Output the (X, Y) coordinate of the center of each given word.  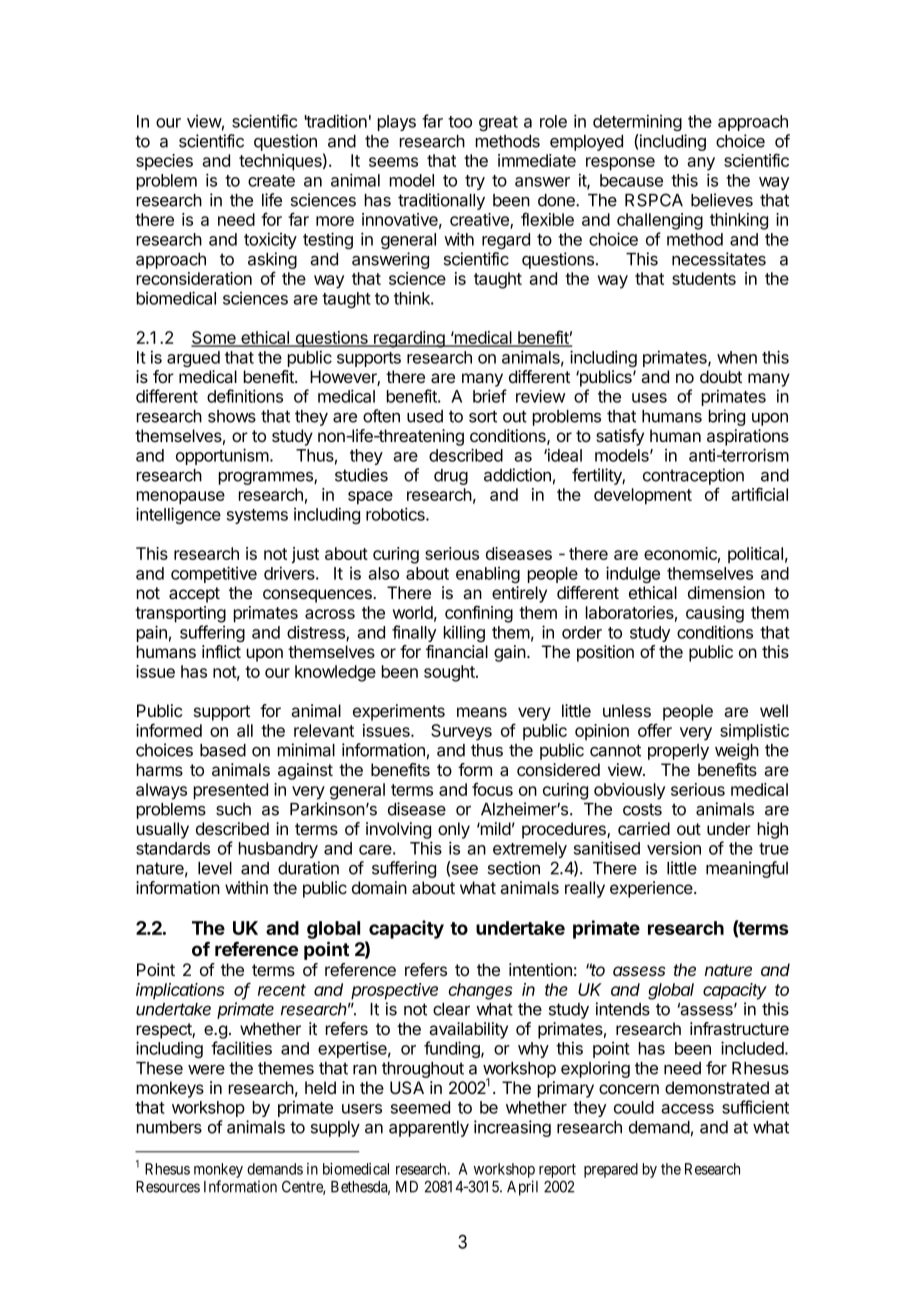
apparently (429, 1129)
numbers (169, 1127)
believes (722, 200)
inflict (221, 651)
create (271, 181)
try (475, 182)
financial (457, 652)
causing (715, 614)
